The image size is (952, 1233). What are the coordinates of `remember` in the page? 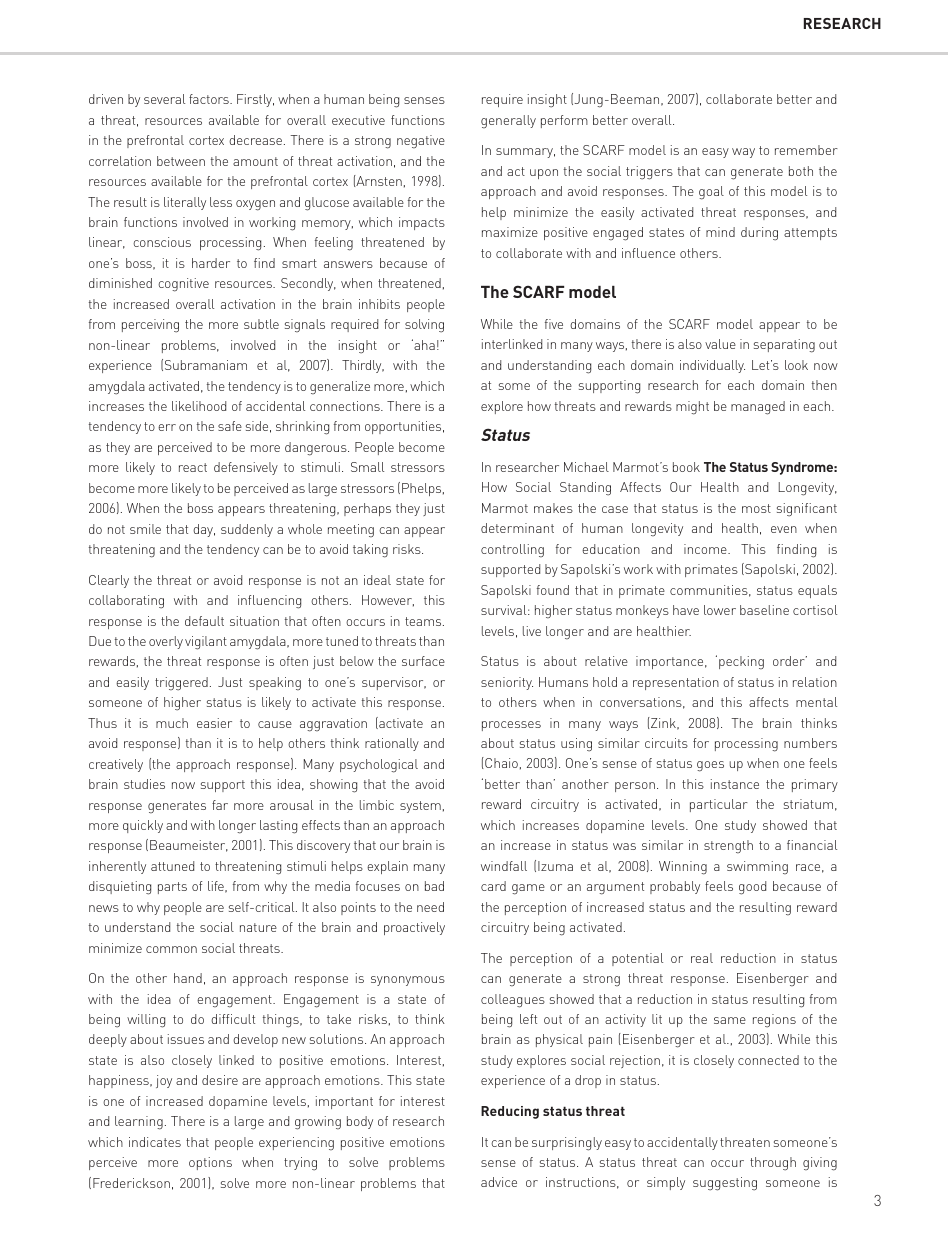 It's located at (806, 150).
